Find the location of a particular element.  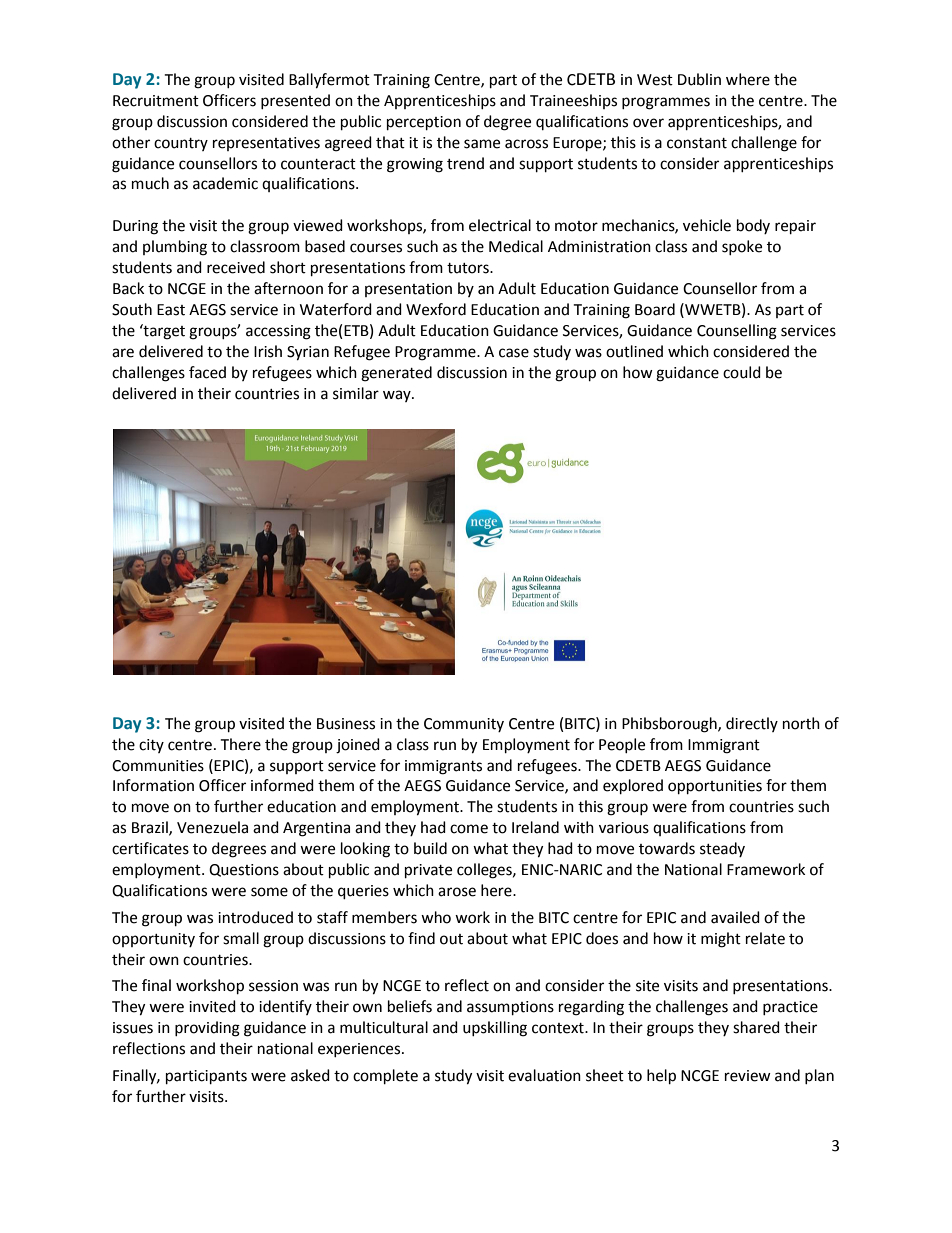

way is located at coordinates (398, 396).
